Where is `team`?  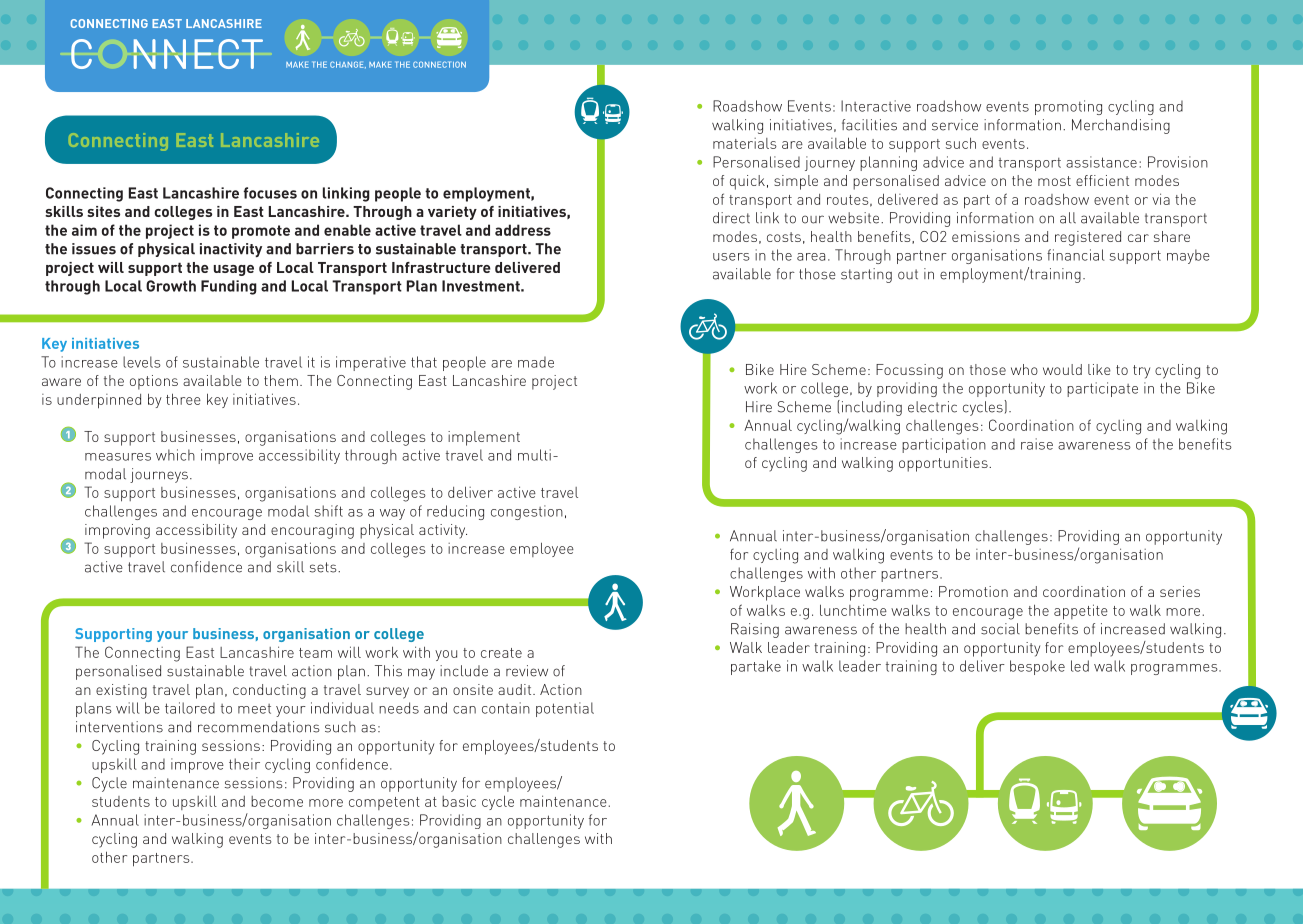 team is located at coordinates (315, 653).
